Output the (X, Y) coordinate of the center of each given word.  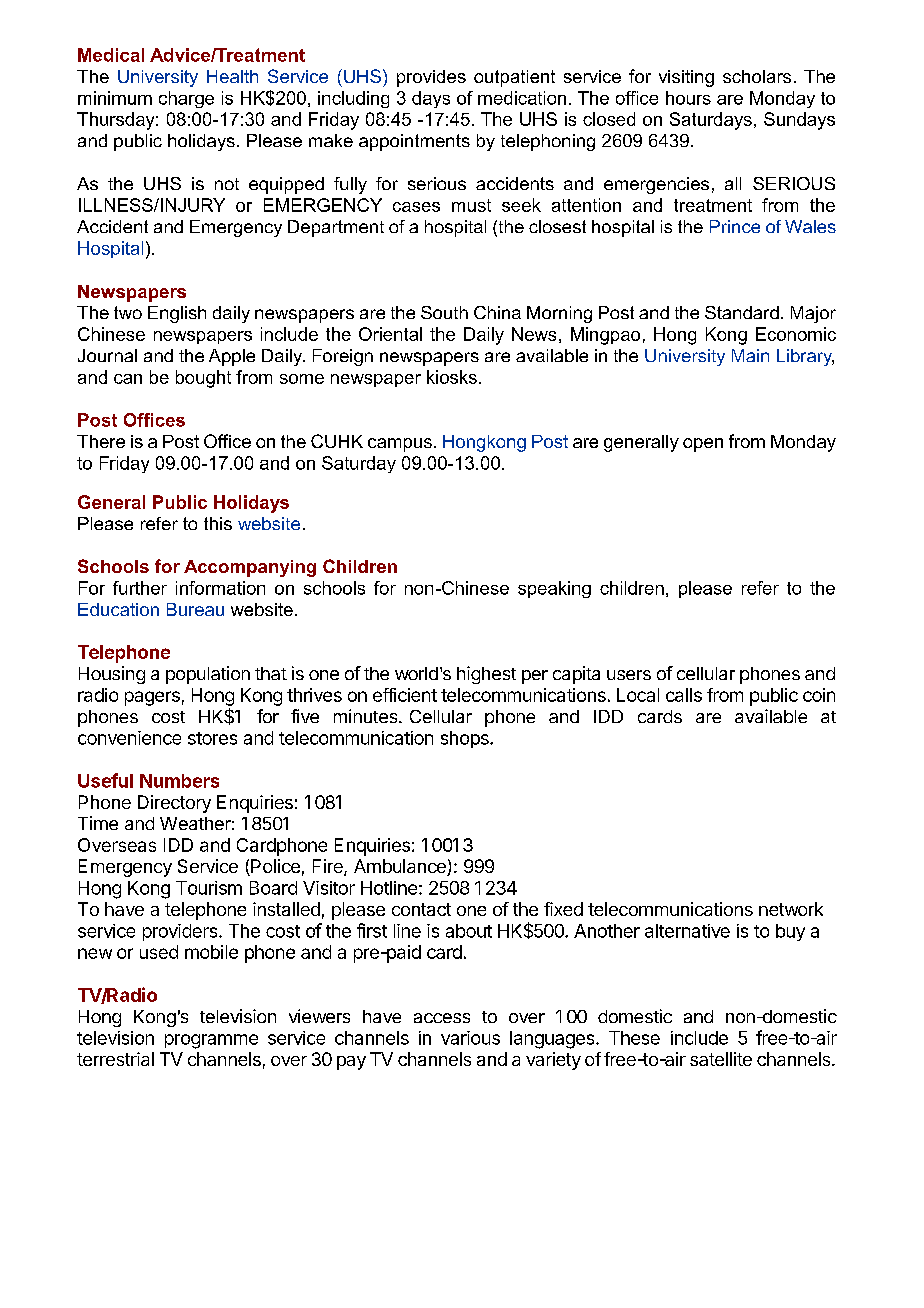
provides (431, 78)
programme (211, 1041)
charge (186, 99)
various (470, 1038)
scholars (757, 76)
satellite (721, 1059)
